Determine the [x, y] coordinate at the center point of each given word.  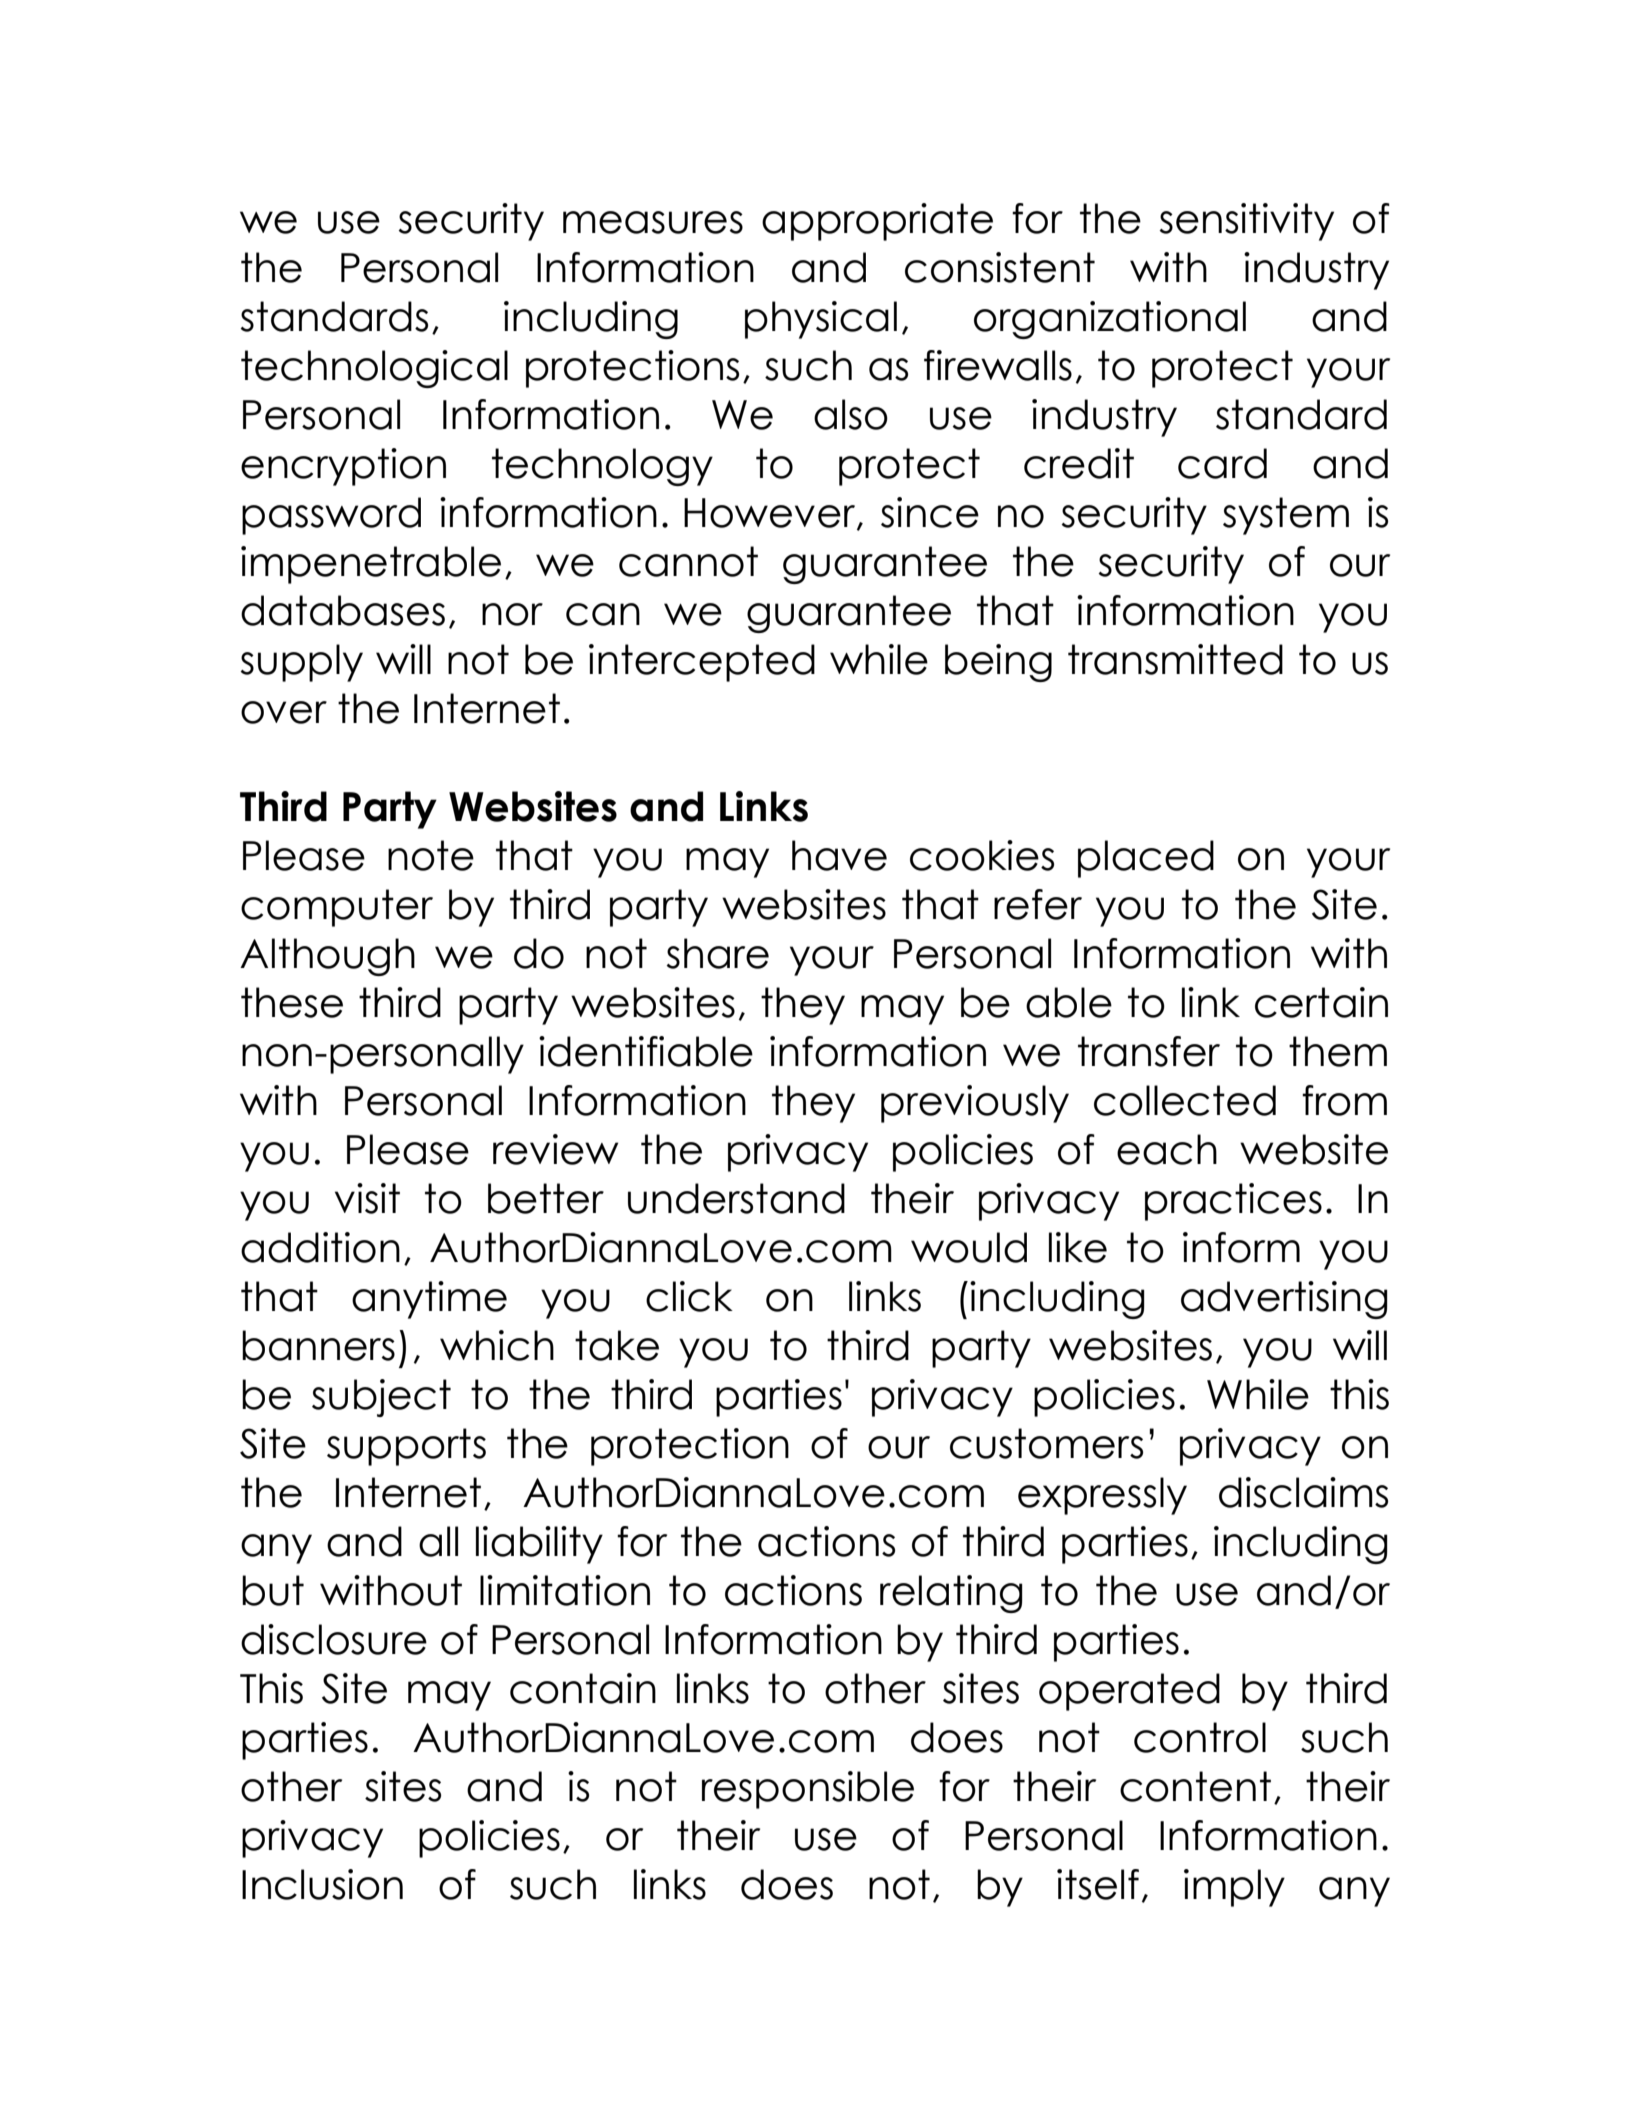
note [431, 855]
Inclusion [322, 1884]
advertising [1284, 1300]
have [839, 855]
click [689, 1296]
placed [1146, 859]
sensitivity [1246, 222]
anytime [429, 1300]
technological [374, 369]
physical [821, 320]
